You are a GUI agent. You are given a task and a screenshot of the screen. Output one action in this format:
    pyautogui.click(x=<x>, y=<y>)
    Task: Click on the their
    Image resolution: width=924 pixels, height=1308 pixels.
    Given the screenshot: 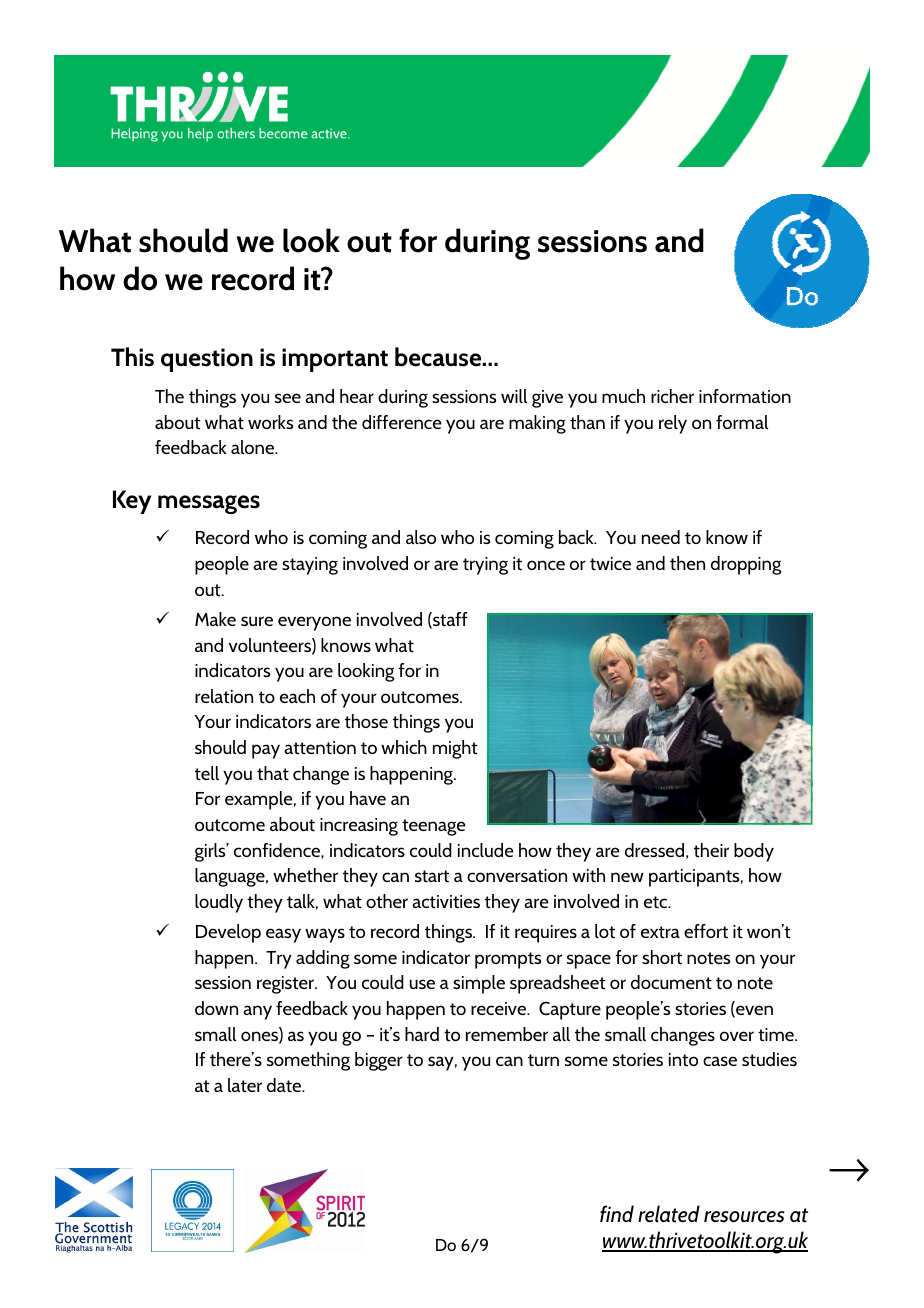 What is the action you would take?
    pyautogui.click(x=711, y=850)
